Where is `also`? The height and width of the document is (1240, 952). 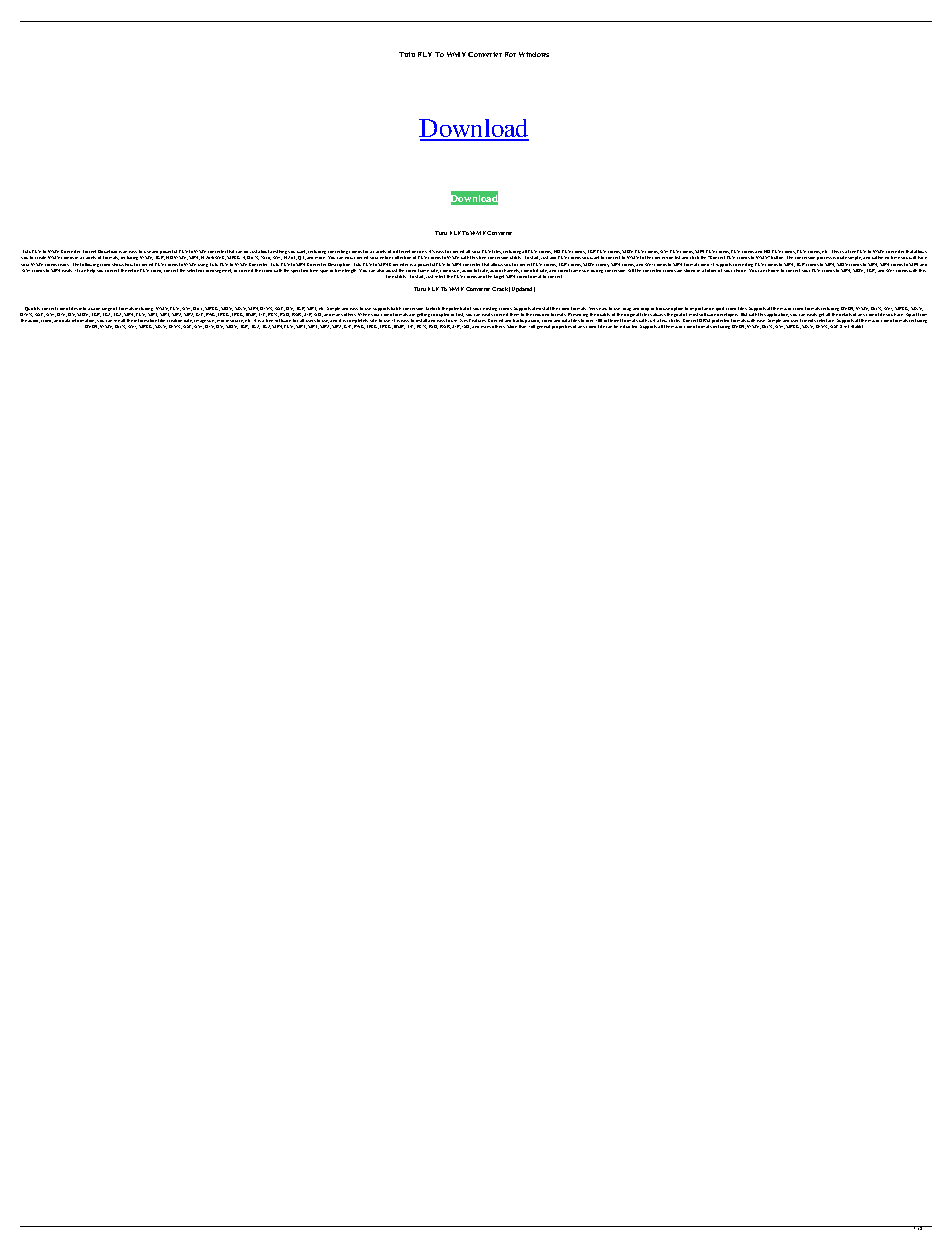 also is located at coordinates (380, 270).
